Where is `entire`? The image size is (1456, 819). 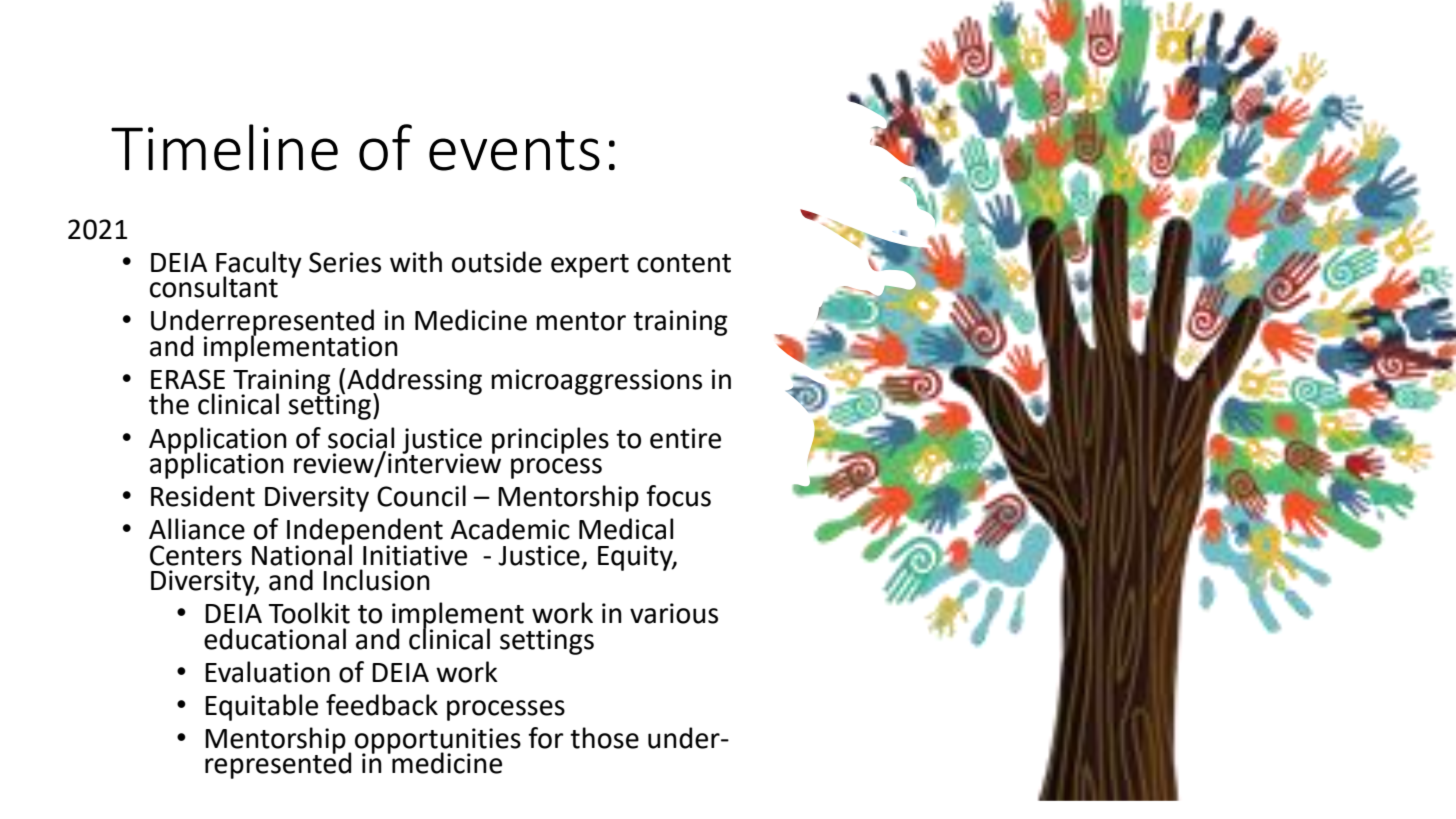
entire is located at coordinates (685, 438).
